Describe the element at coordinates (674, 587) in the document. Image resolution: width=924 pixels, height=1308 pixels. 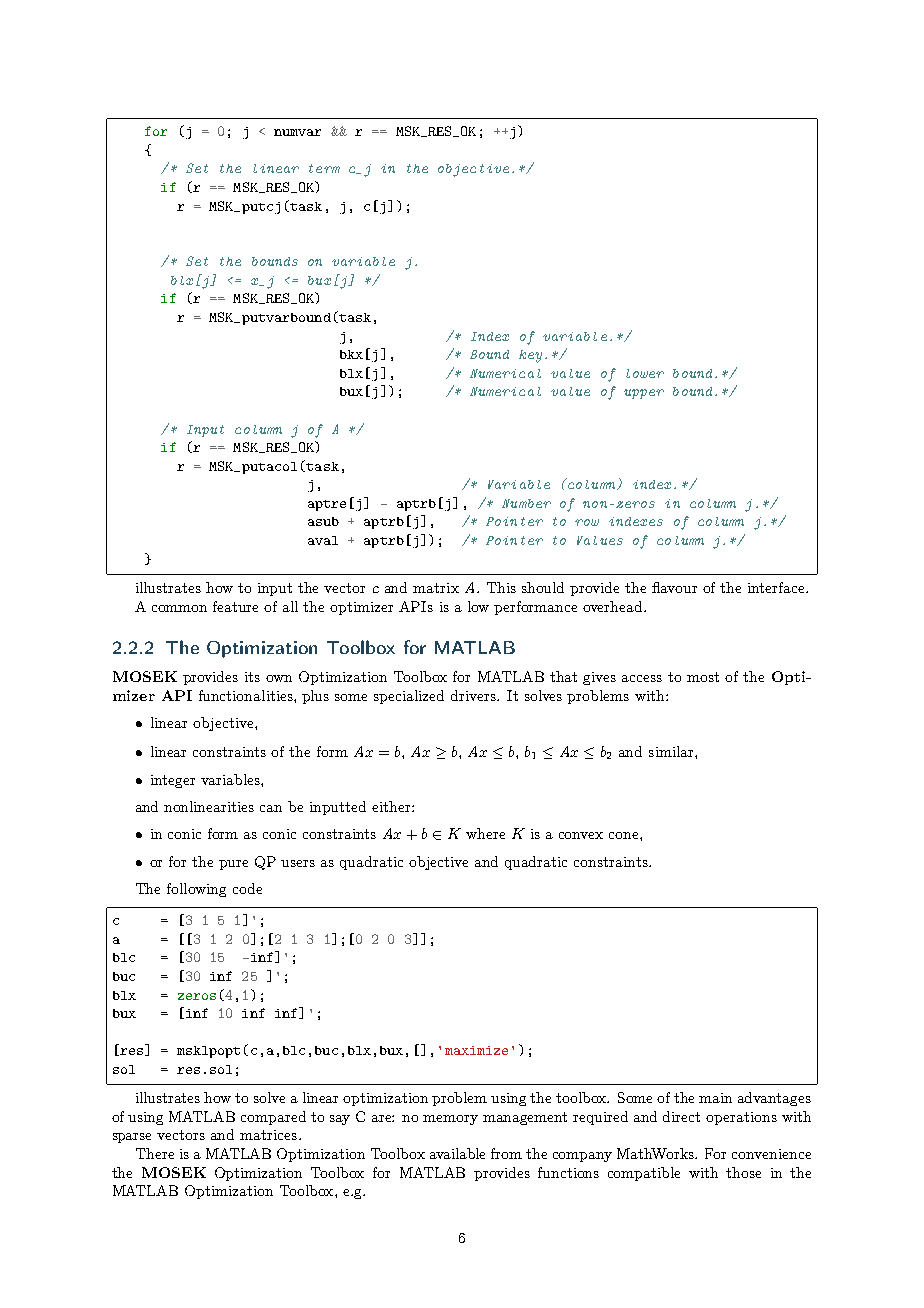
I see `flavour` at that location.
